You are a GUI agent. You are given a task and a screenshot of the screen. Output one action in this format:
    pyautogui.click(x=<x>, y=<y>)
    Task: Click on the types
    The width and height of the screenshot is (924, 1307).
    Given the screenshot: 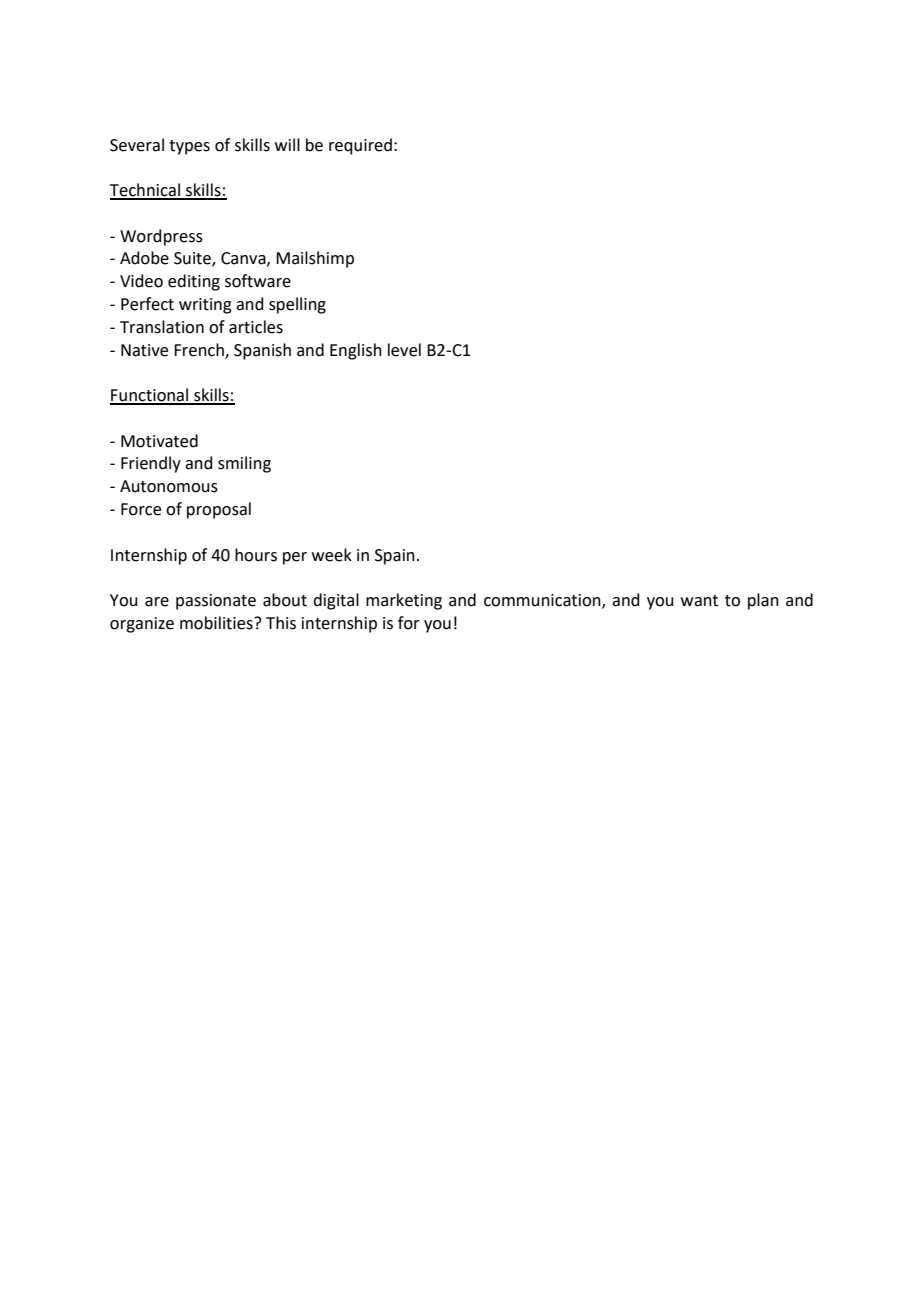 What is the action you would take?
    pyautogui.click(x=189, y=147)
